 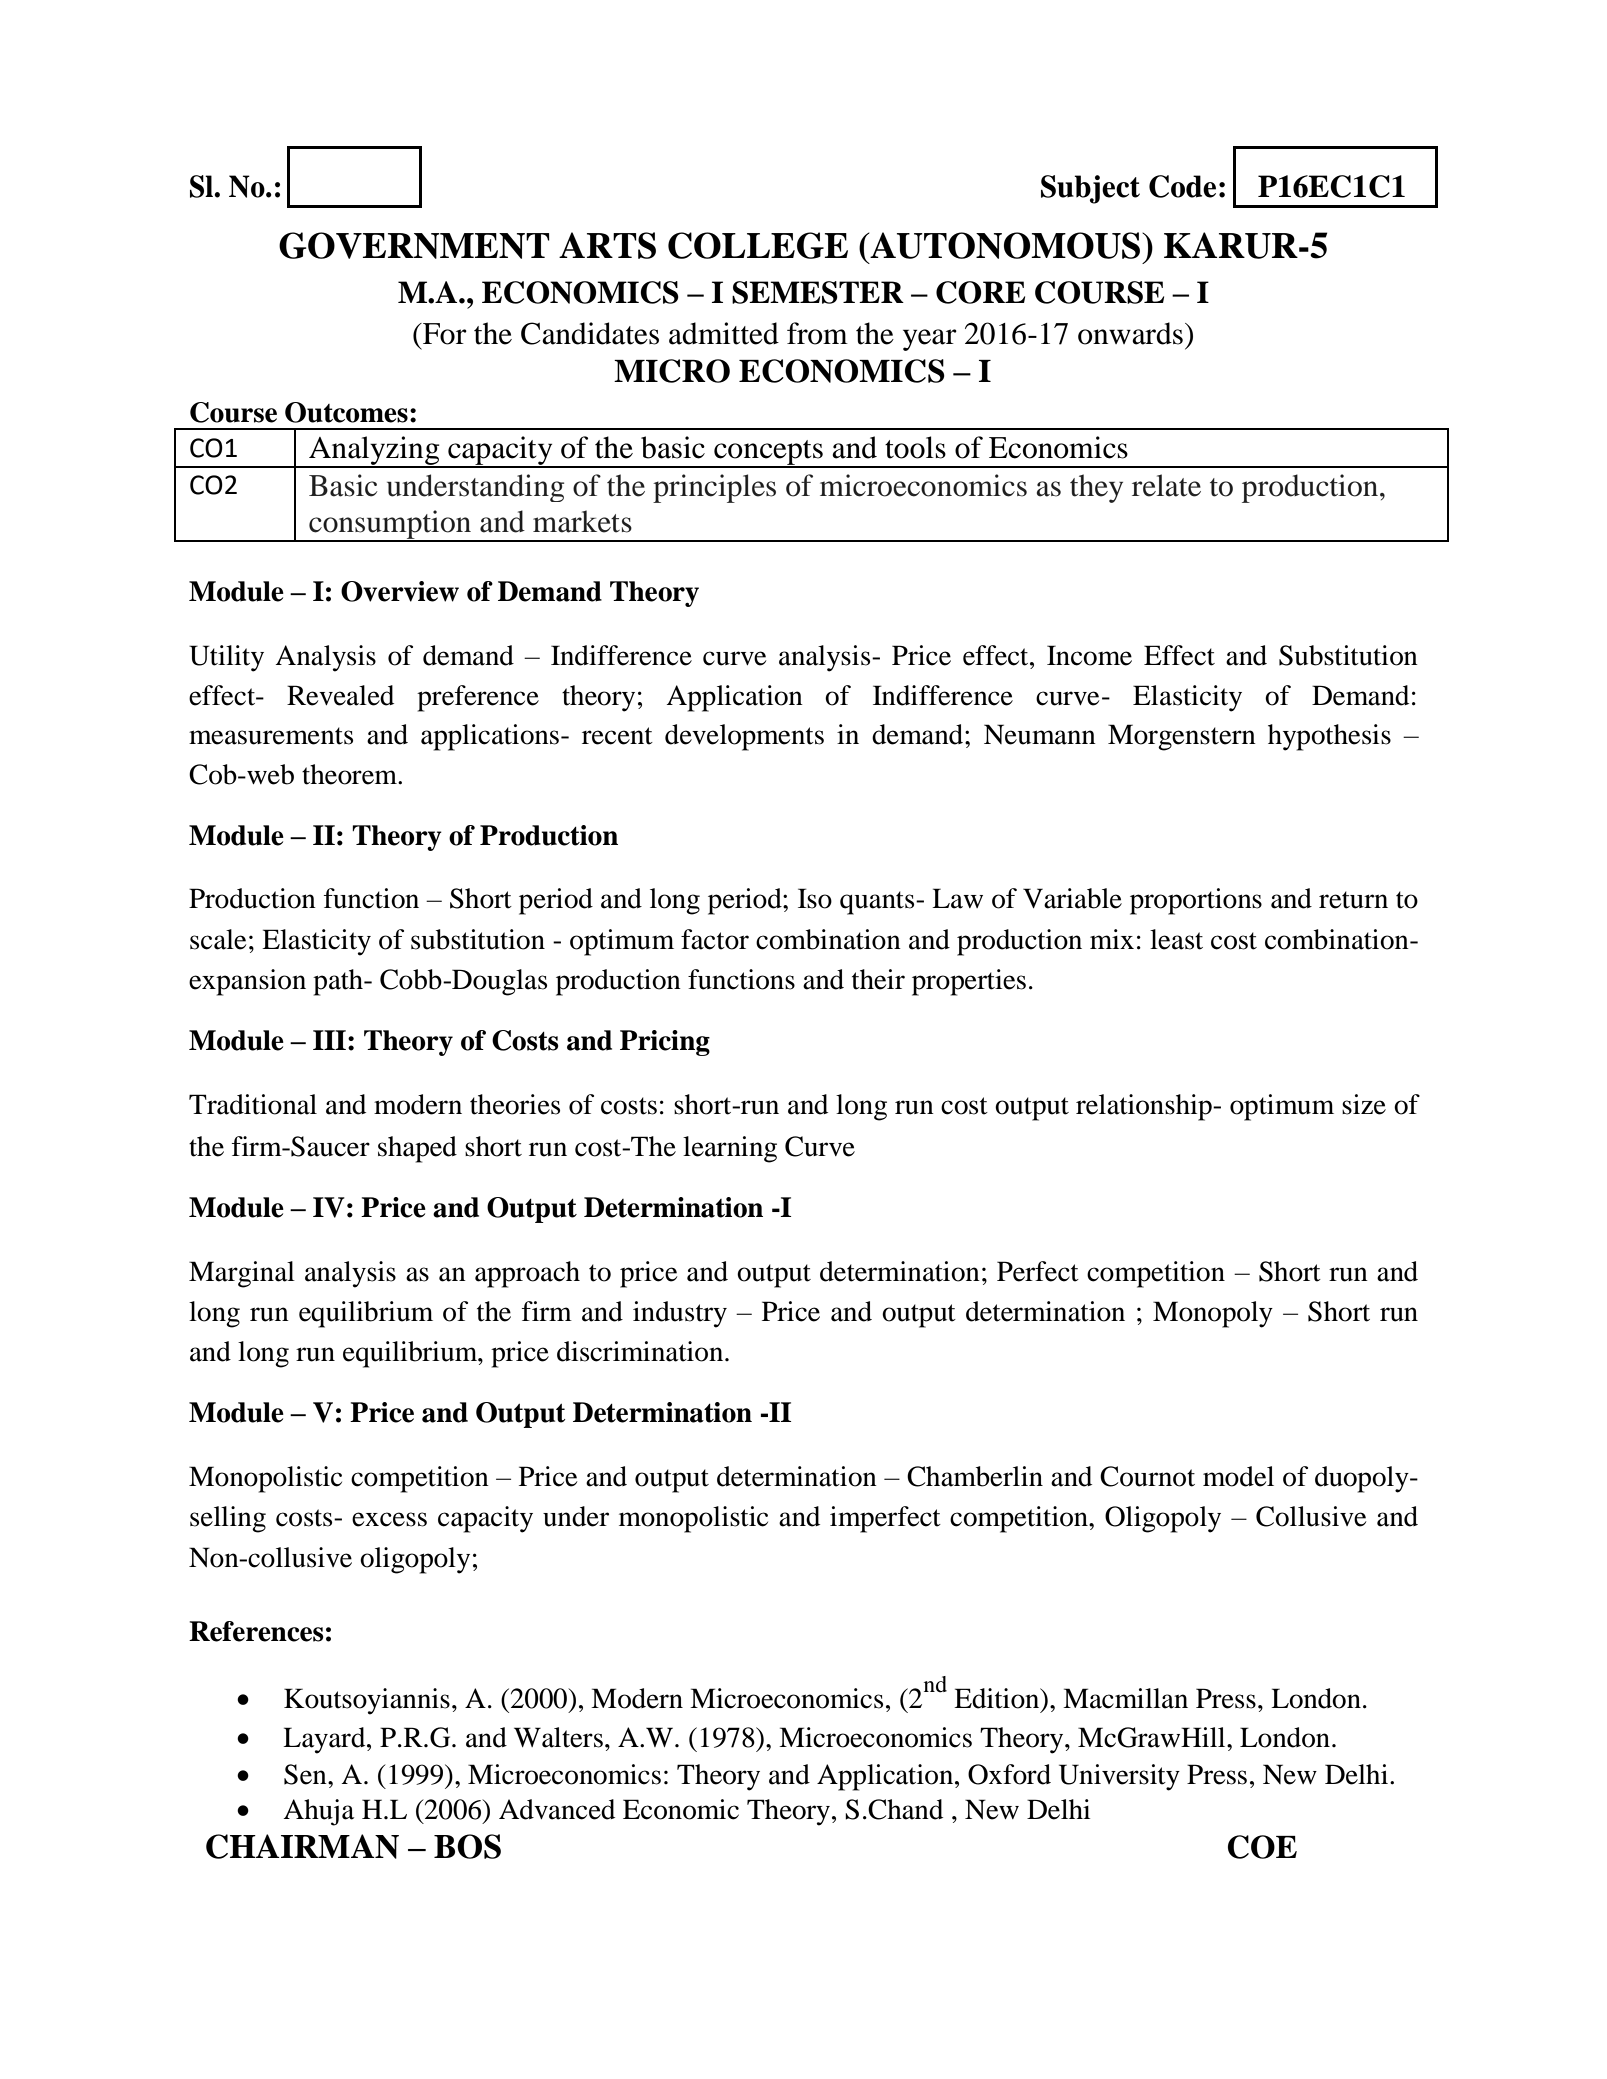 What do you see at coordinates (400, 591) in the page?
I see `Overview` at bounding box center [400, 591].
